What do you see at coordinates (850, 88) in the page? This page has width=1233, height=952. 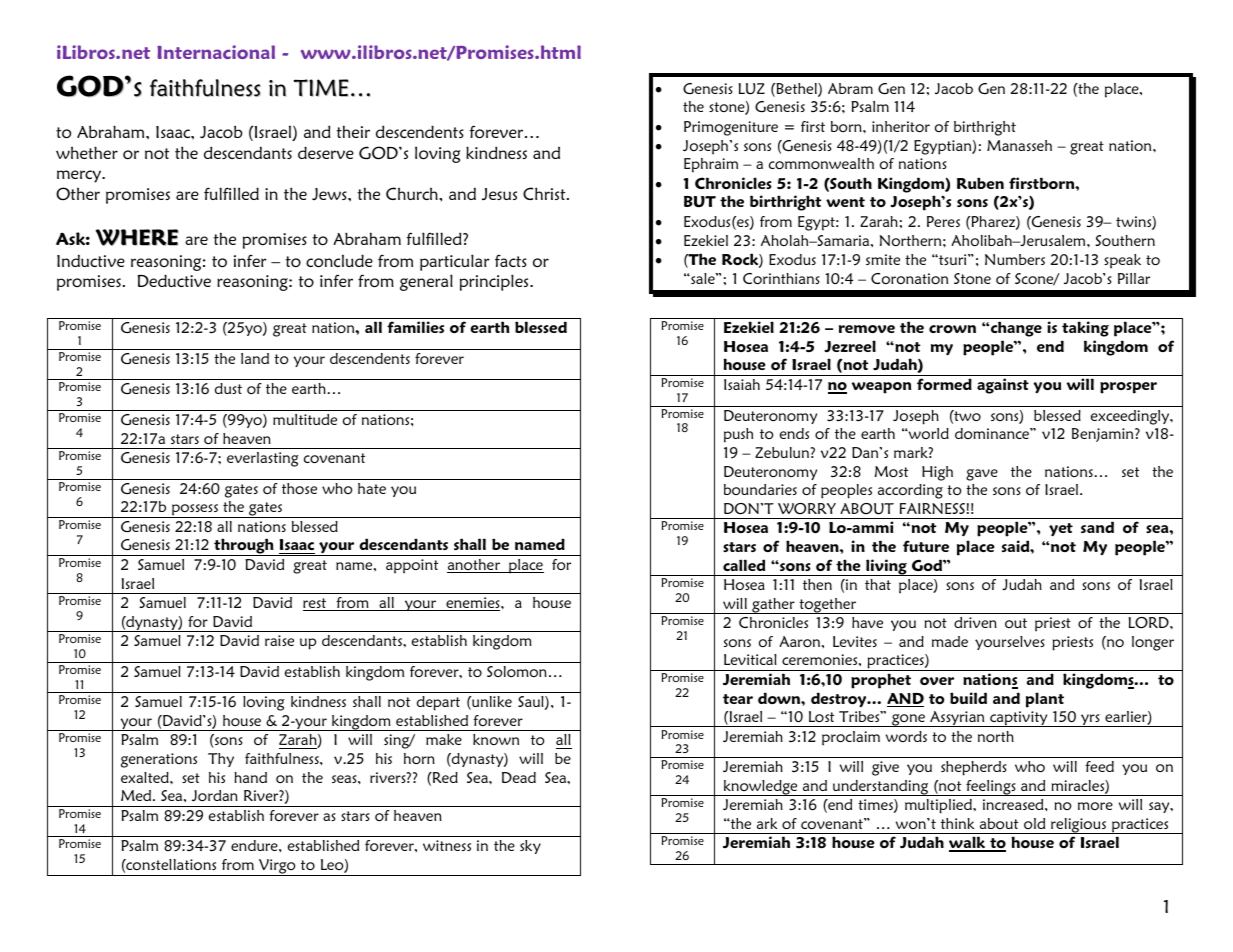 I see `Abram` at bounding box center [850, 88].
